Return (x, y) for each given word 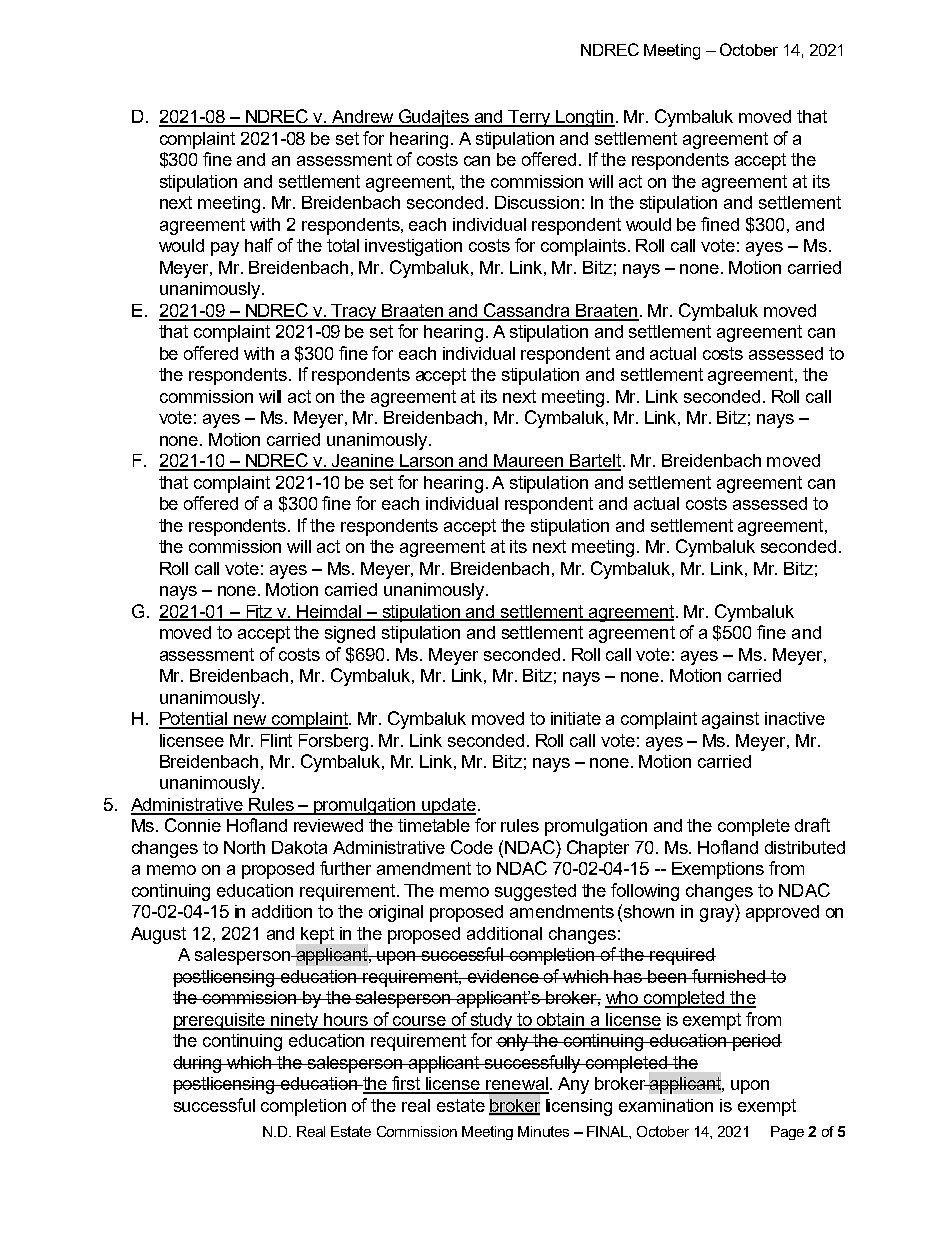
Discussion (537, 202)
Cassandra (528, 311)
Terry (530, 118)
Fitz (260, 612)
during (198, 1064)
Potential (194, 720)
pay (225, 249)
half (259, 245)
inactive (795, 718)
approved (782, 913)
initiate (576, 718)
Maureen (530, 462)
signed (350, 634)
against (730, 720)
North (244, 847)
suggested (535, 892)
